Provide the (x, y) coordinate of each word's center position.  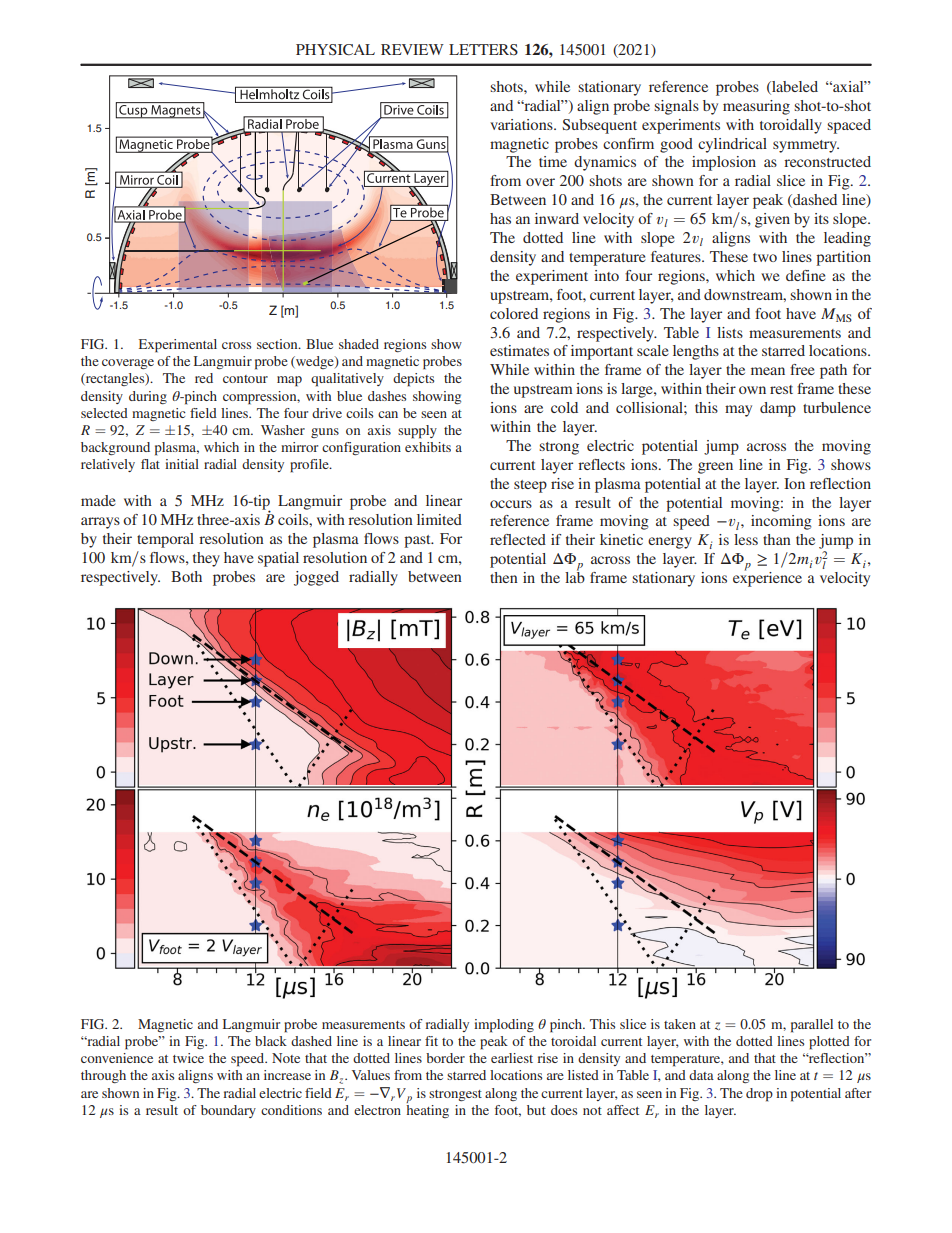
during (148, 397)
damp (778, 409)
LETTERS (483, 49)
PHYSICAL (335, 50)
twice (188, 1058)
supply (417, 432)
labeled (794, 86)
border (445, 1058)
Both (186, 576)
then (504, 577)
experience (767, 578)
